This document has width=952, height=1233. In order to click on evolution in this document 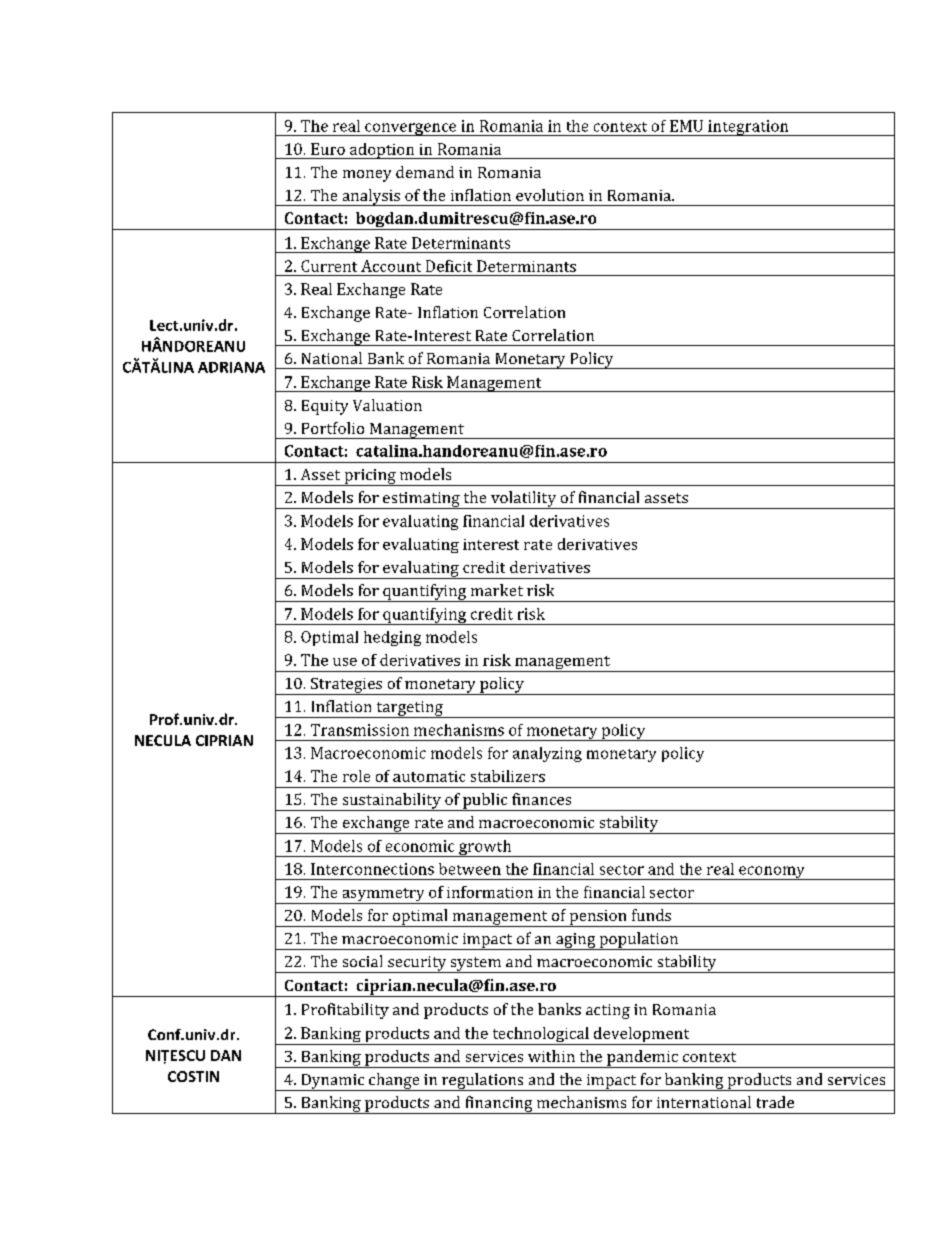, I will do `click(550, 195)`.
